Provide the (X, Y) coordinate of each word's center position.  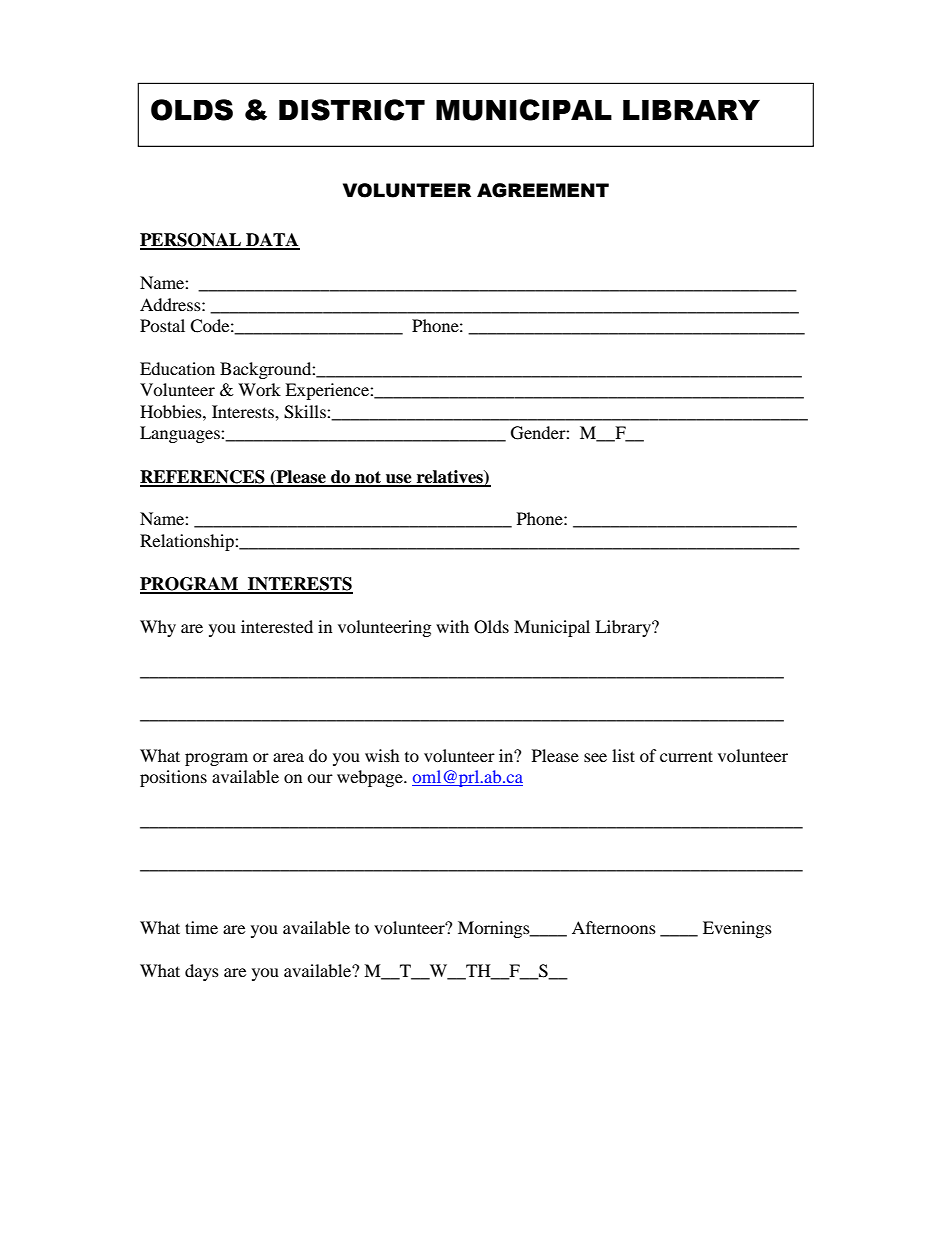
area (288, 757)
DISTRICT (352, 110)
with (452, 626)
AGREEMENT (543, 190)
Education (177, 368)
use (399, 480)
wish (382, 755)
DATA (272, 241)
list (623, 755)
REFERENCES (203, 478)
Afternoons (614, 927)
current (686, 756)
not (368, 478)
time (201, 927)
